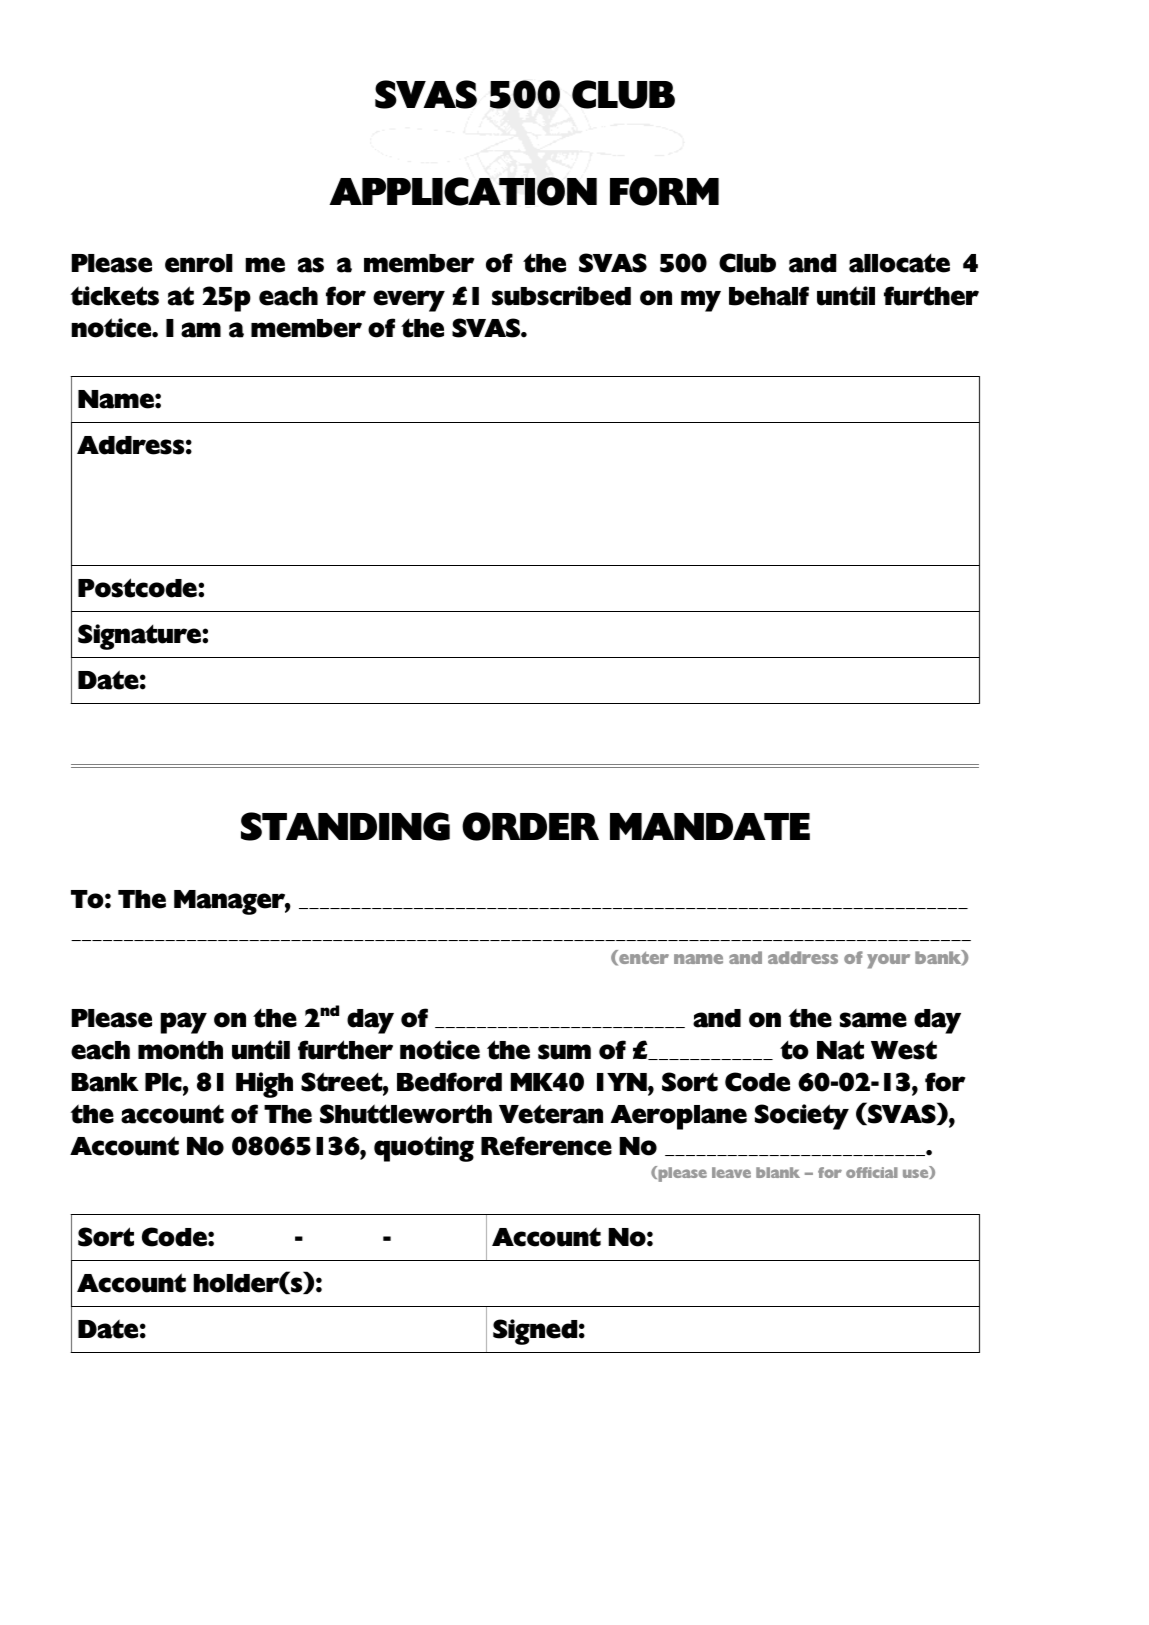  Describe the element at coordinates (802, 1117) in the image. I see `Society` at that location.
